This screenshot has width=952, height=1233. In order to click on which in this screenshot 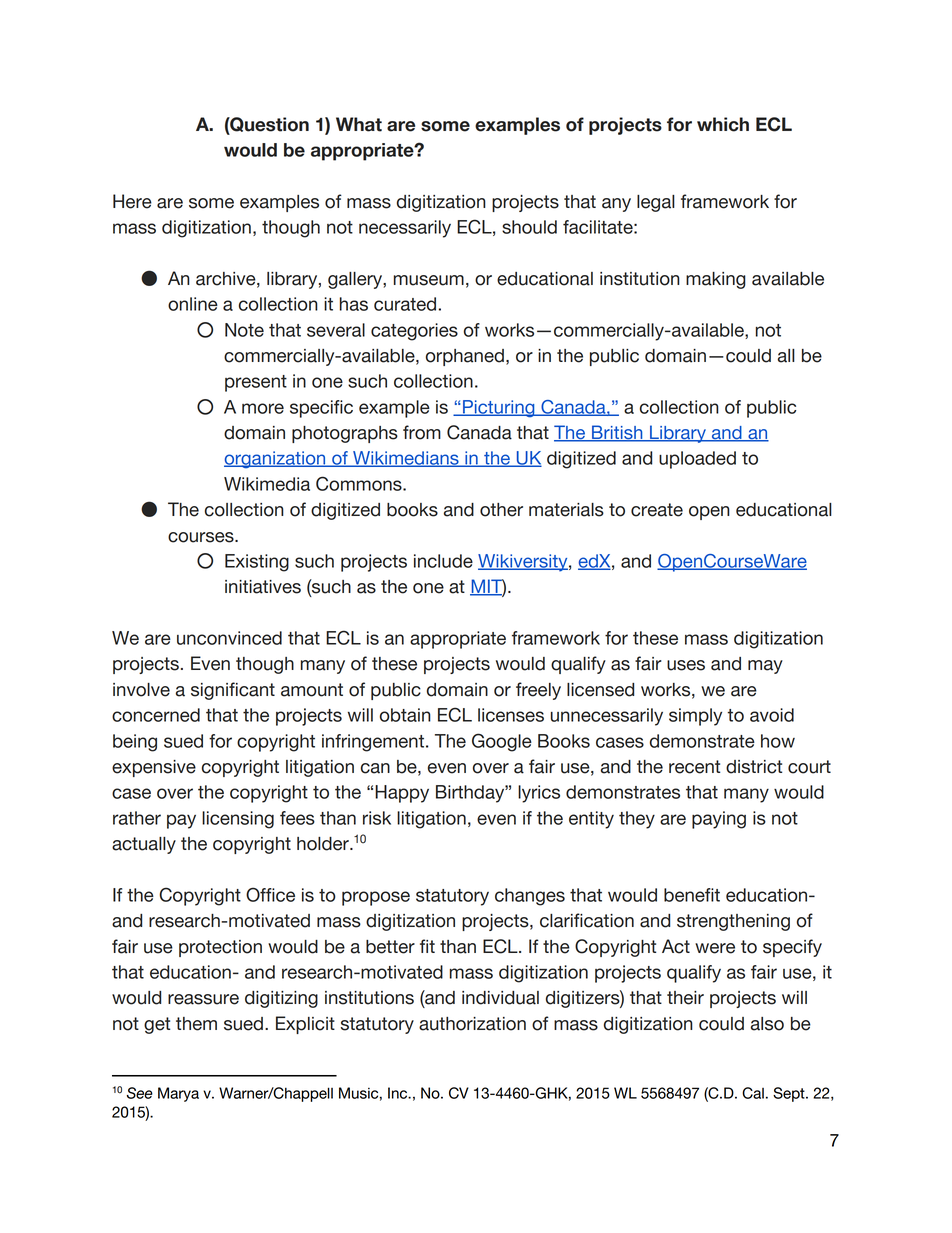, I will do `click(723, 124)`.
